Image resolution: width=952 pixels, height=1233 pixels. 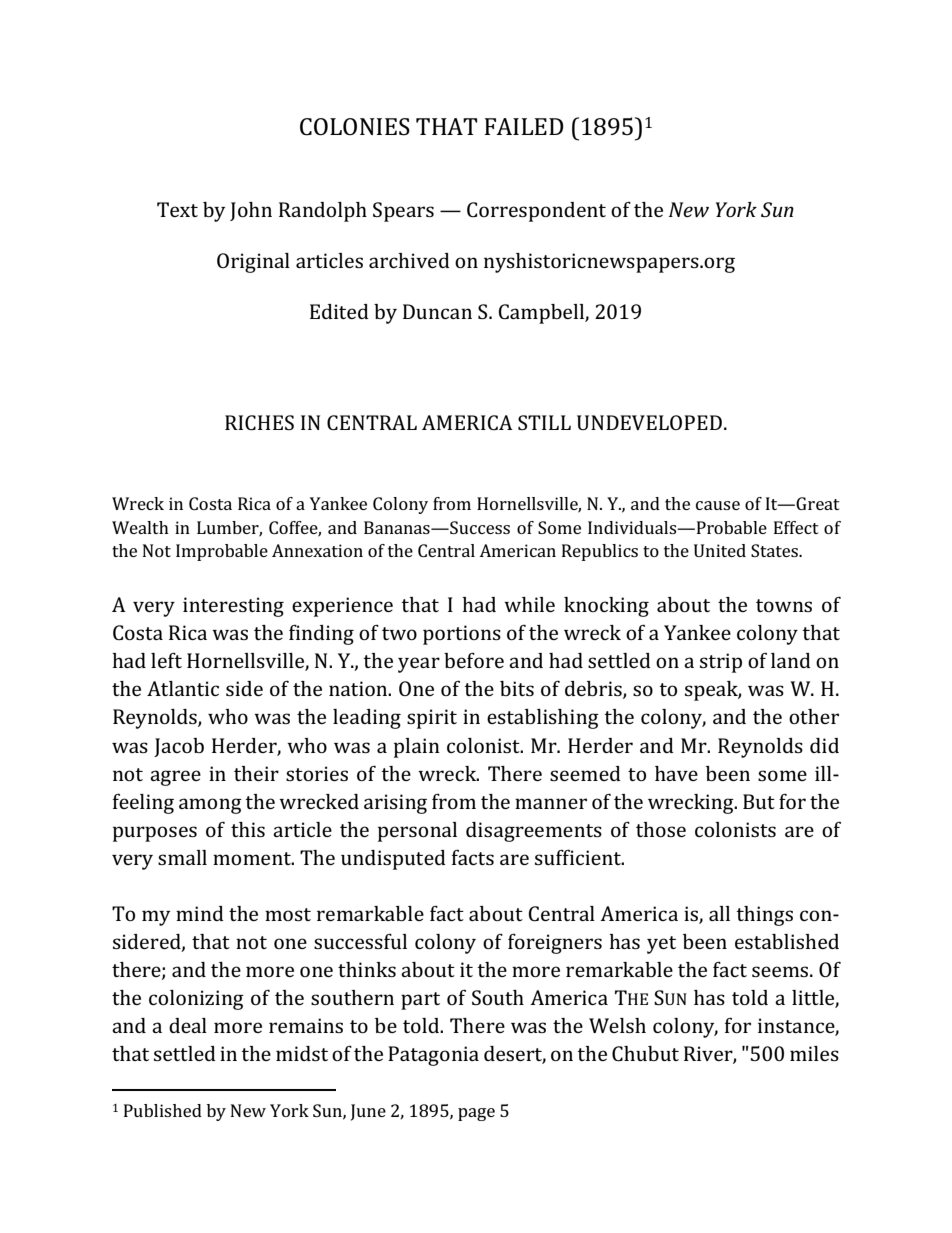 I want to click on Published, so click(x=163, y=1110).
